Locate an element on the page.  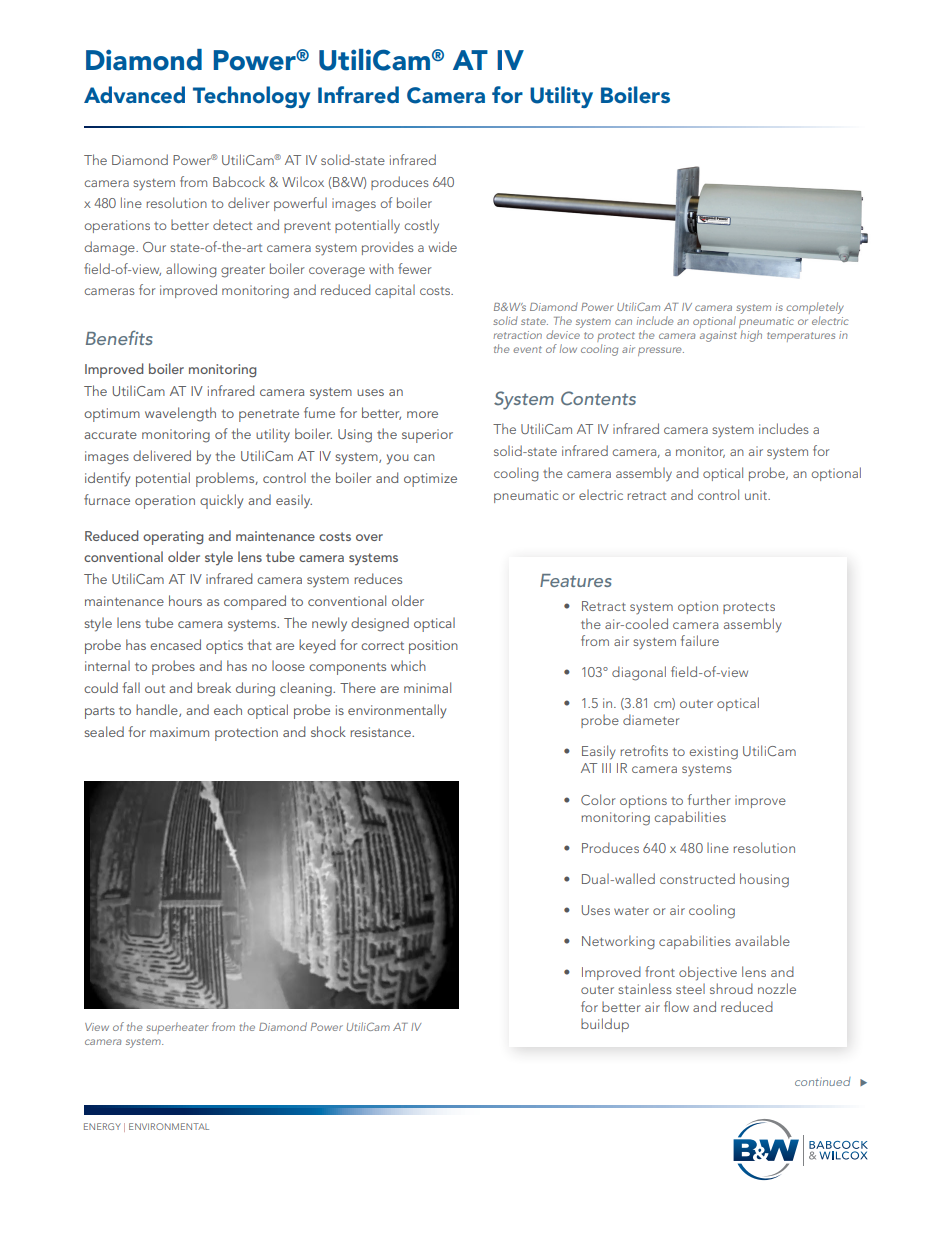
minimal is located at coordinates (427, 687).
